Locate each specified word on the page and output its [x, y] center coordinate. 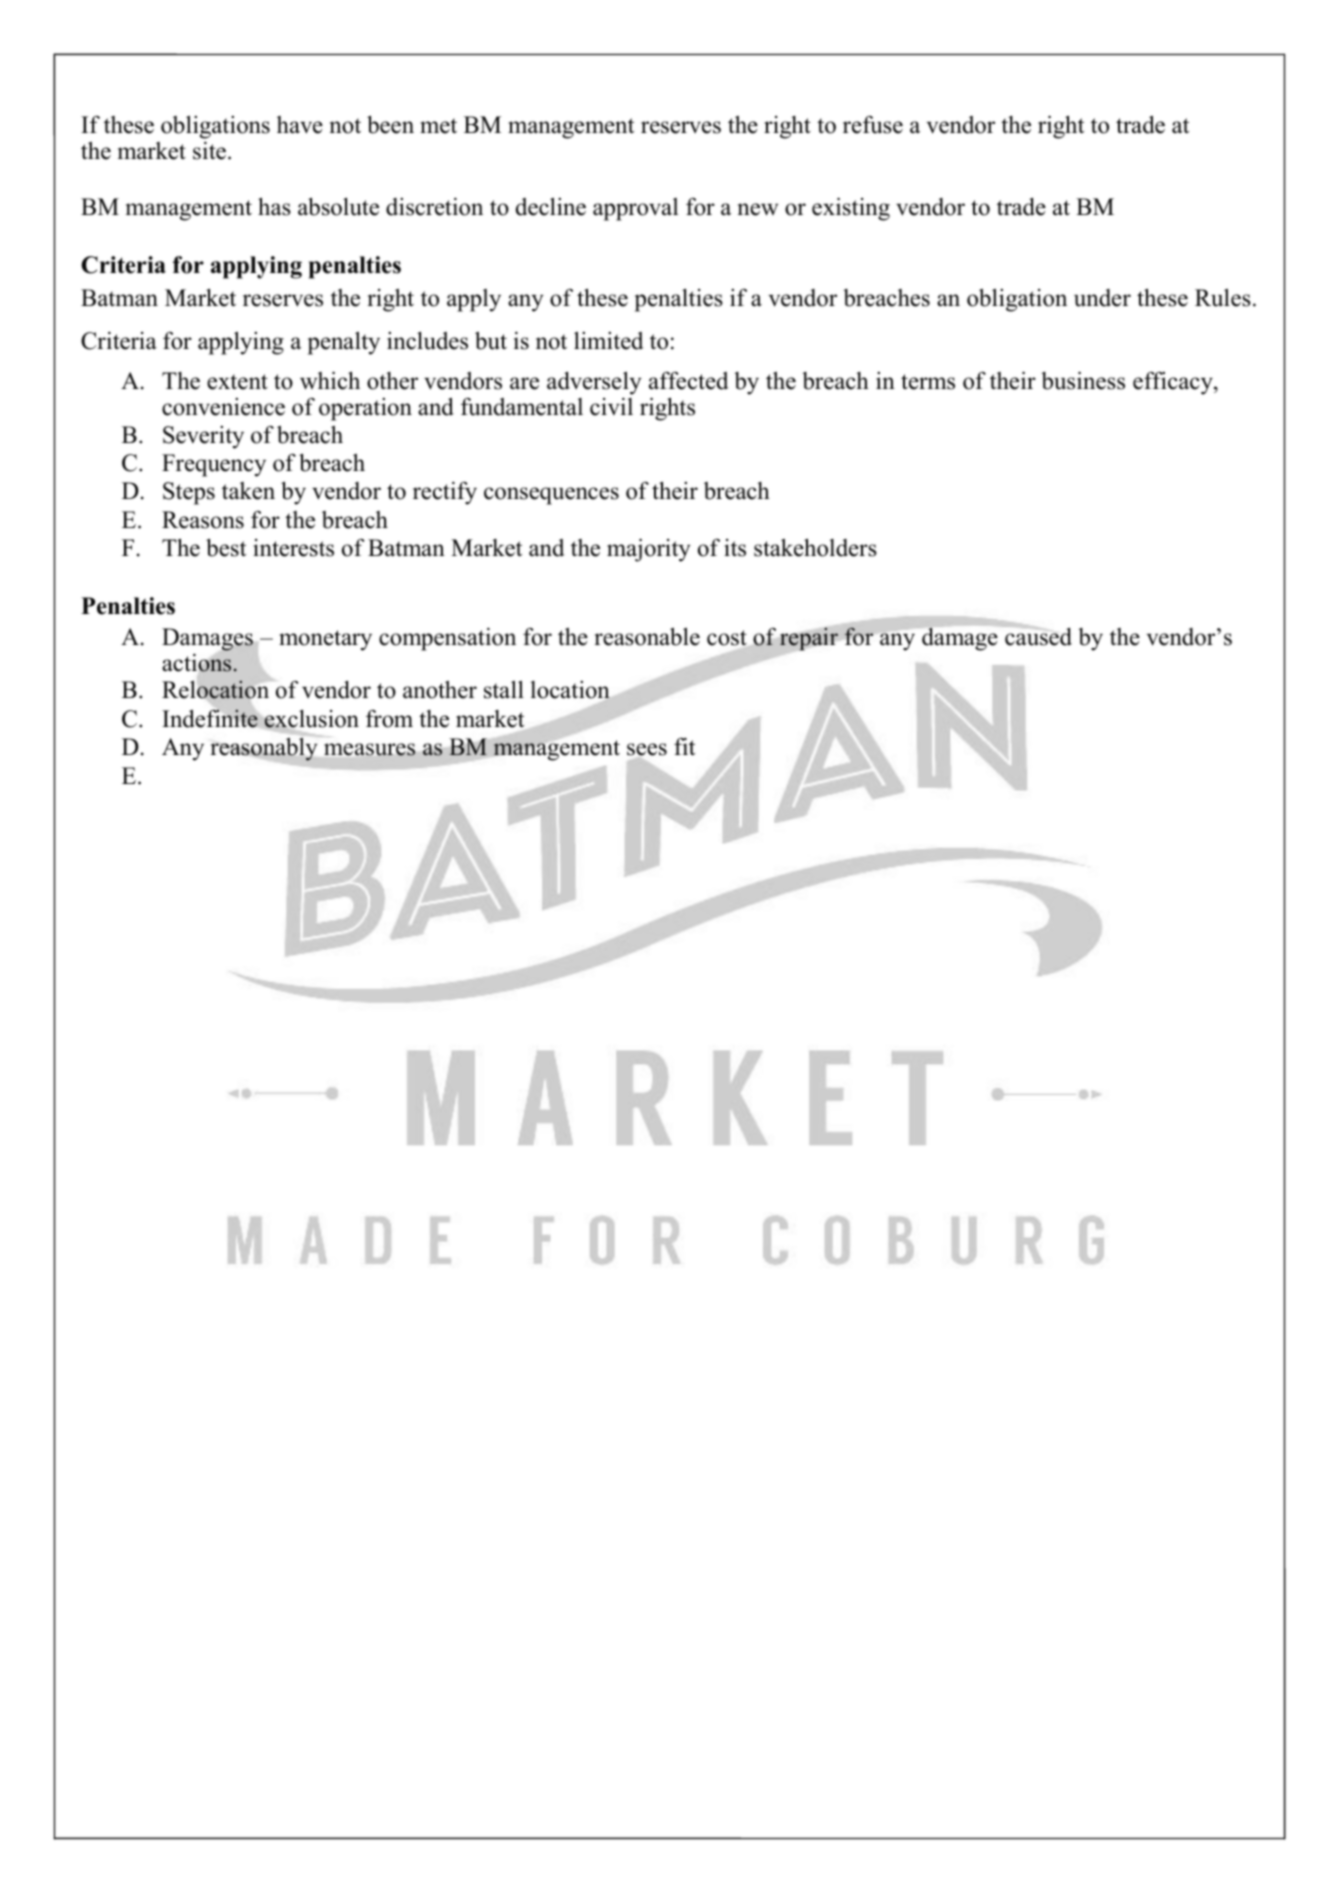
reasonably [265, 749]
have [300, 125]
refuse [873, 125]
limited [608, 340]
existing [851, 209]
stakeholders [815, 547]
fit [684, 746]
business [1083, 380]
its [735, 548]
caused [1037, 636]
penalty [344, 343]
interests [293, 548]
